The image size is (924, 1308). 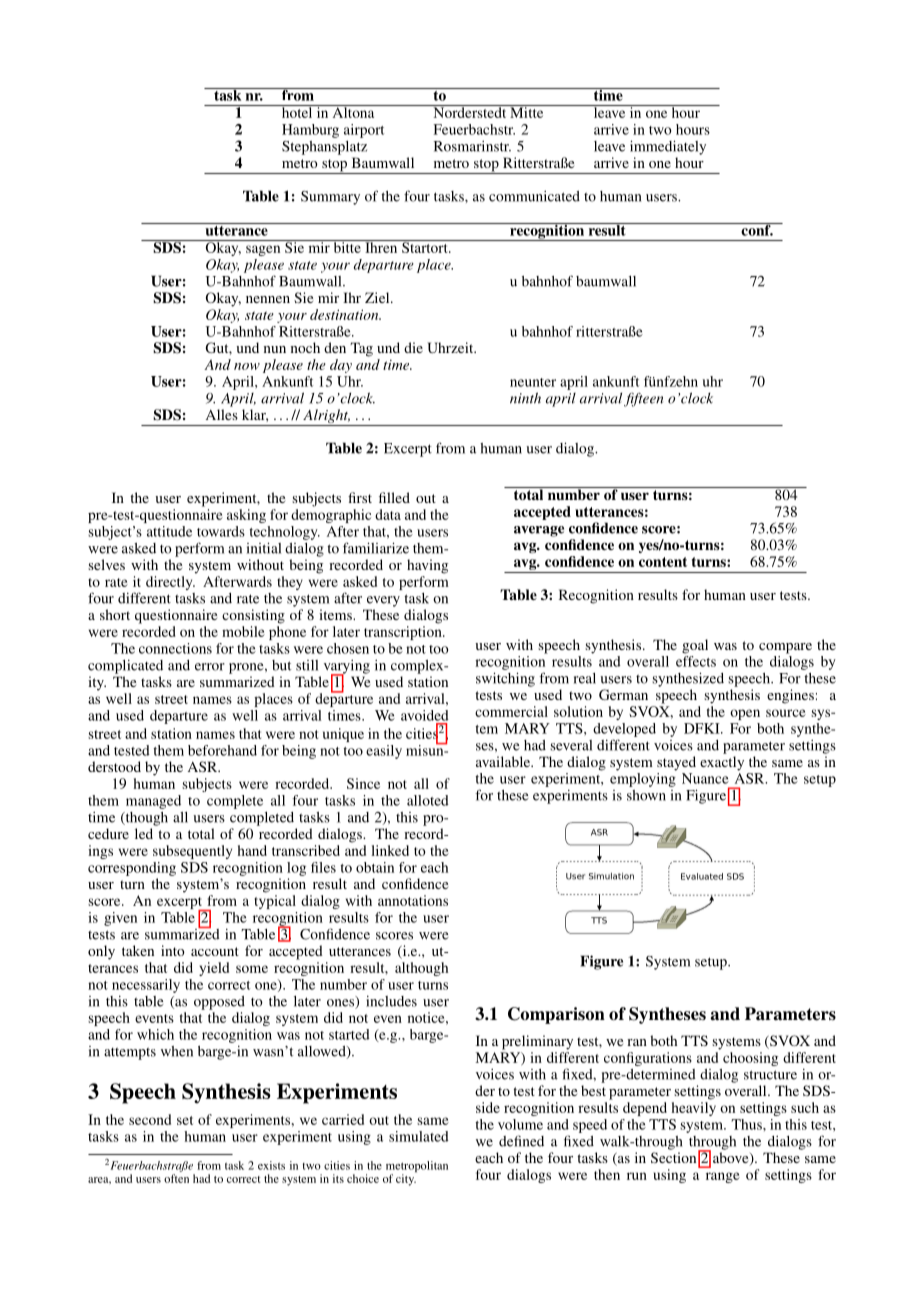 What do you see at coordinates (176, 1178) in the document?
I see `often` at bounding box center [176, 1178].
